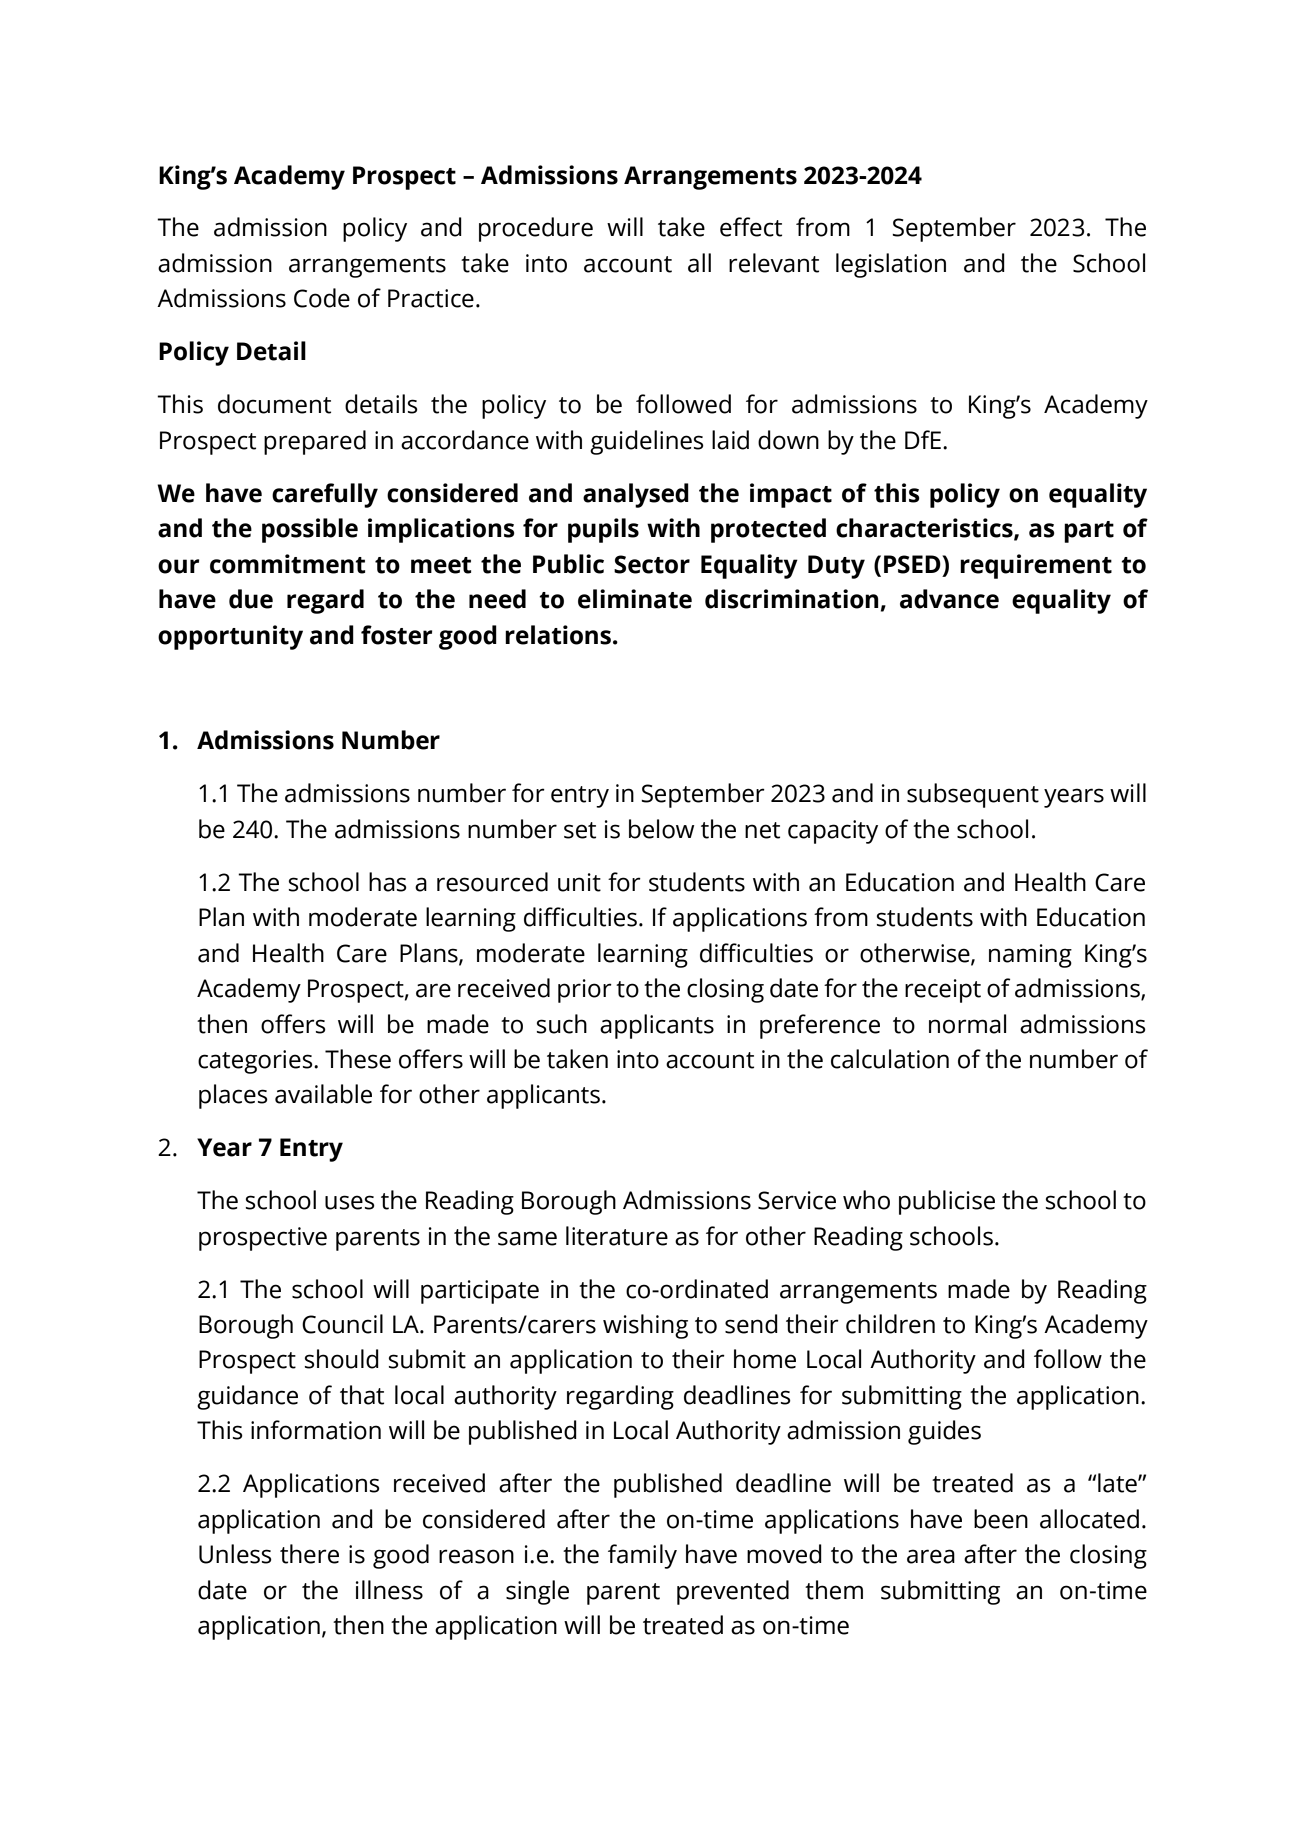 The width and height of the screenshot is (1305, 1845). I want to click on been, so click(1001, 1519).
